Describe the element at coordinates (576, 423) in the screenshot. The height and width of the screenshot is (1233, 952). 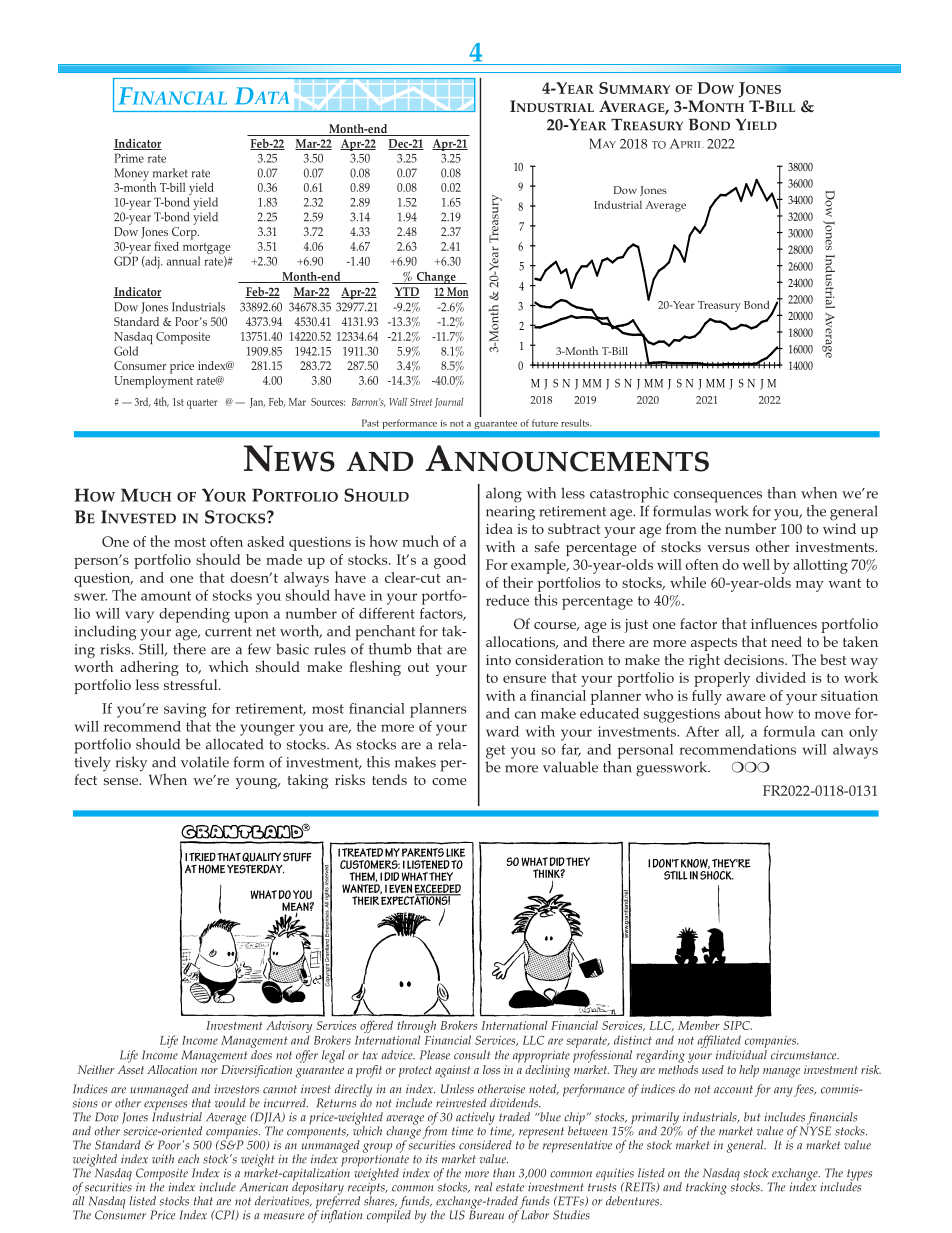
I see `results` at that location.
